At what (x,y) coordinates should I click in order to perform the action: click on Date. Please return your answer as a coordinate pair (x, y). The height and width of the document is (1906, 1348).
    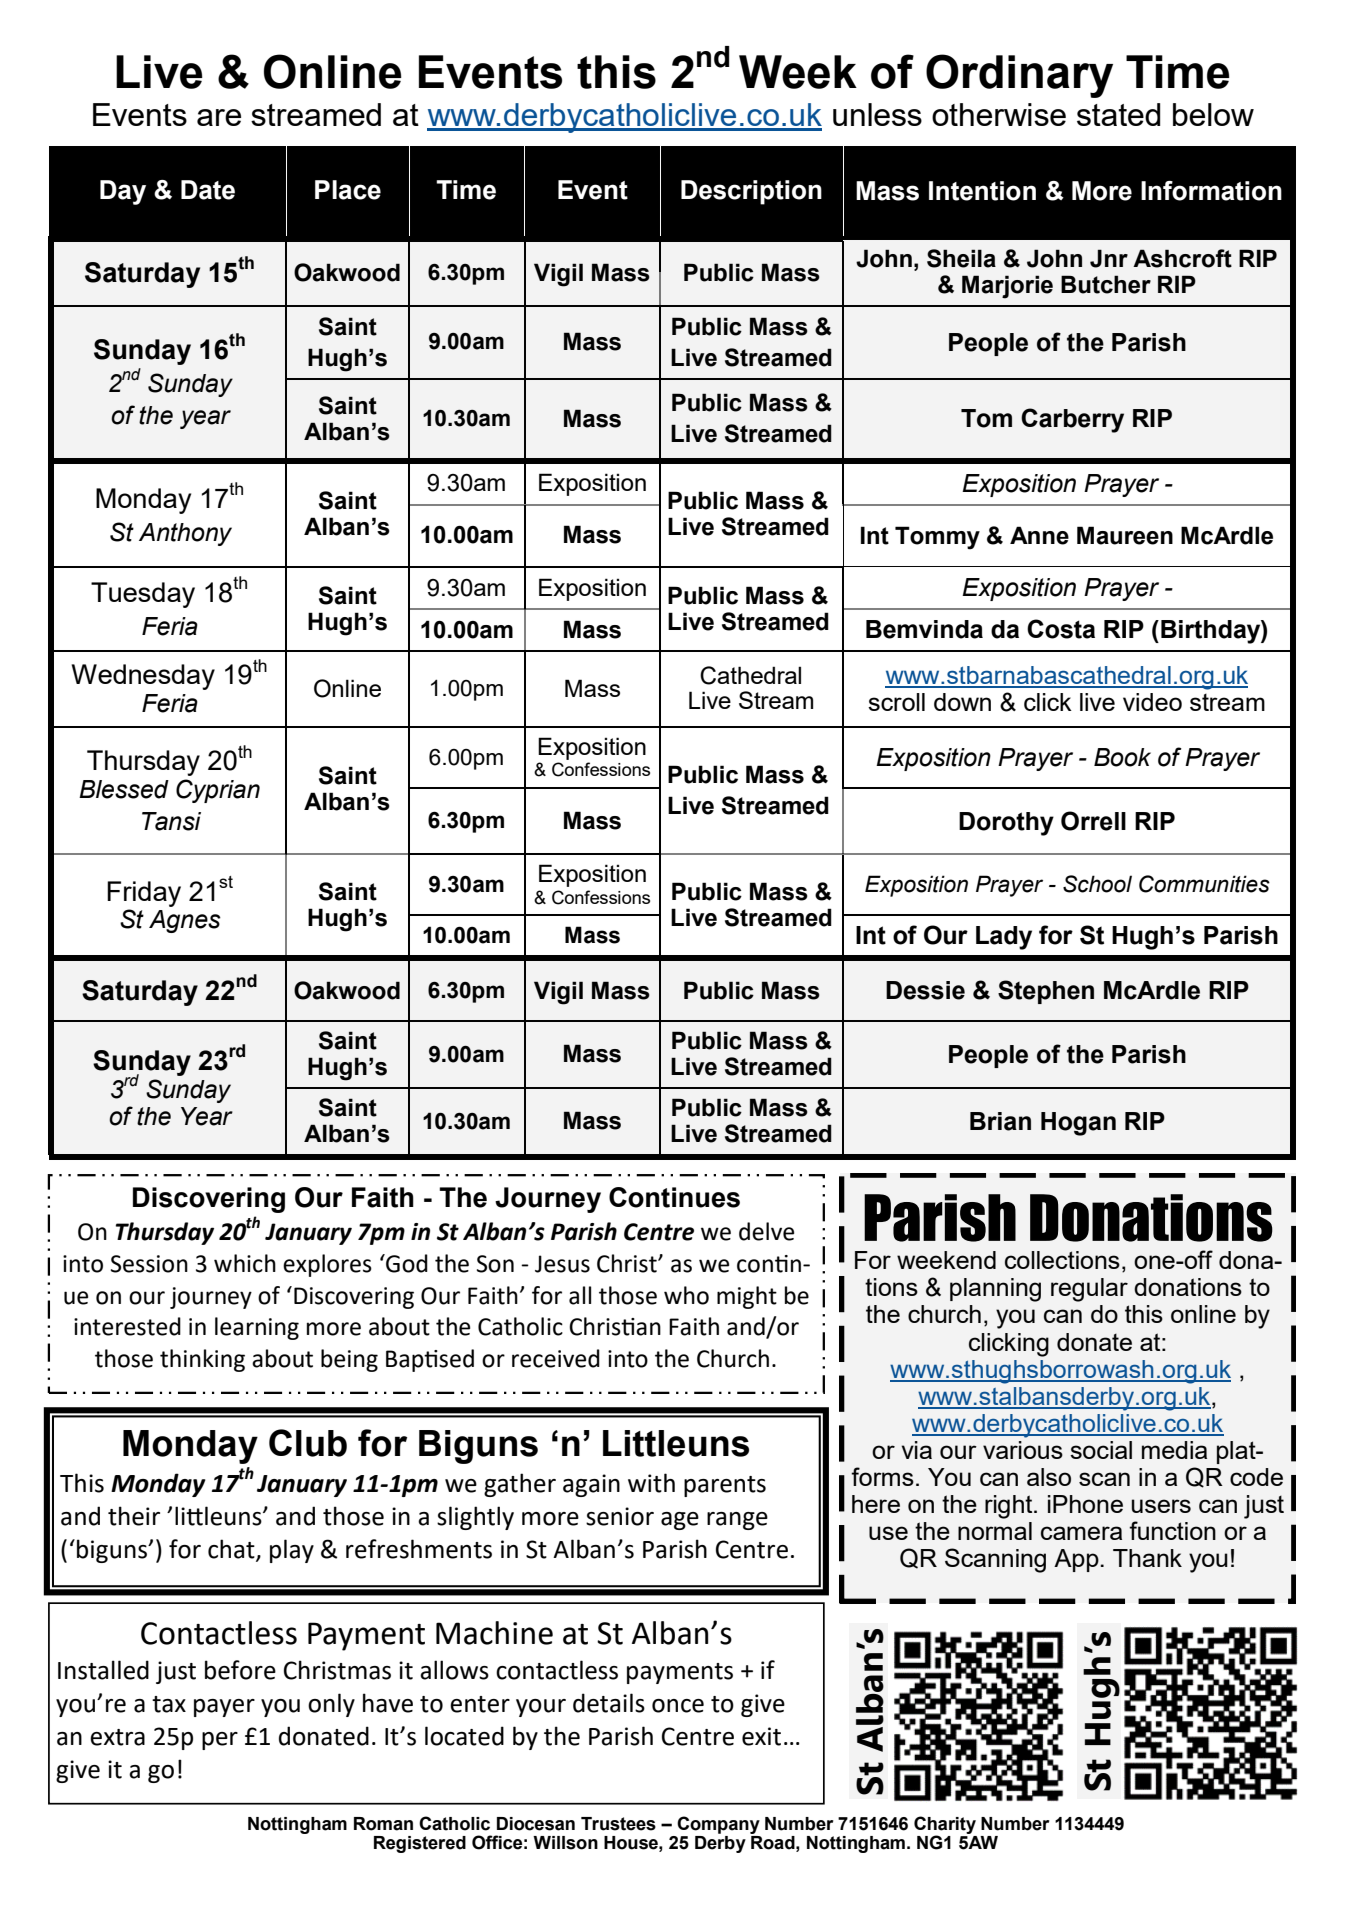
    Looking at the image, I should click on (208, 190).
